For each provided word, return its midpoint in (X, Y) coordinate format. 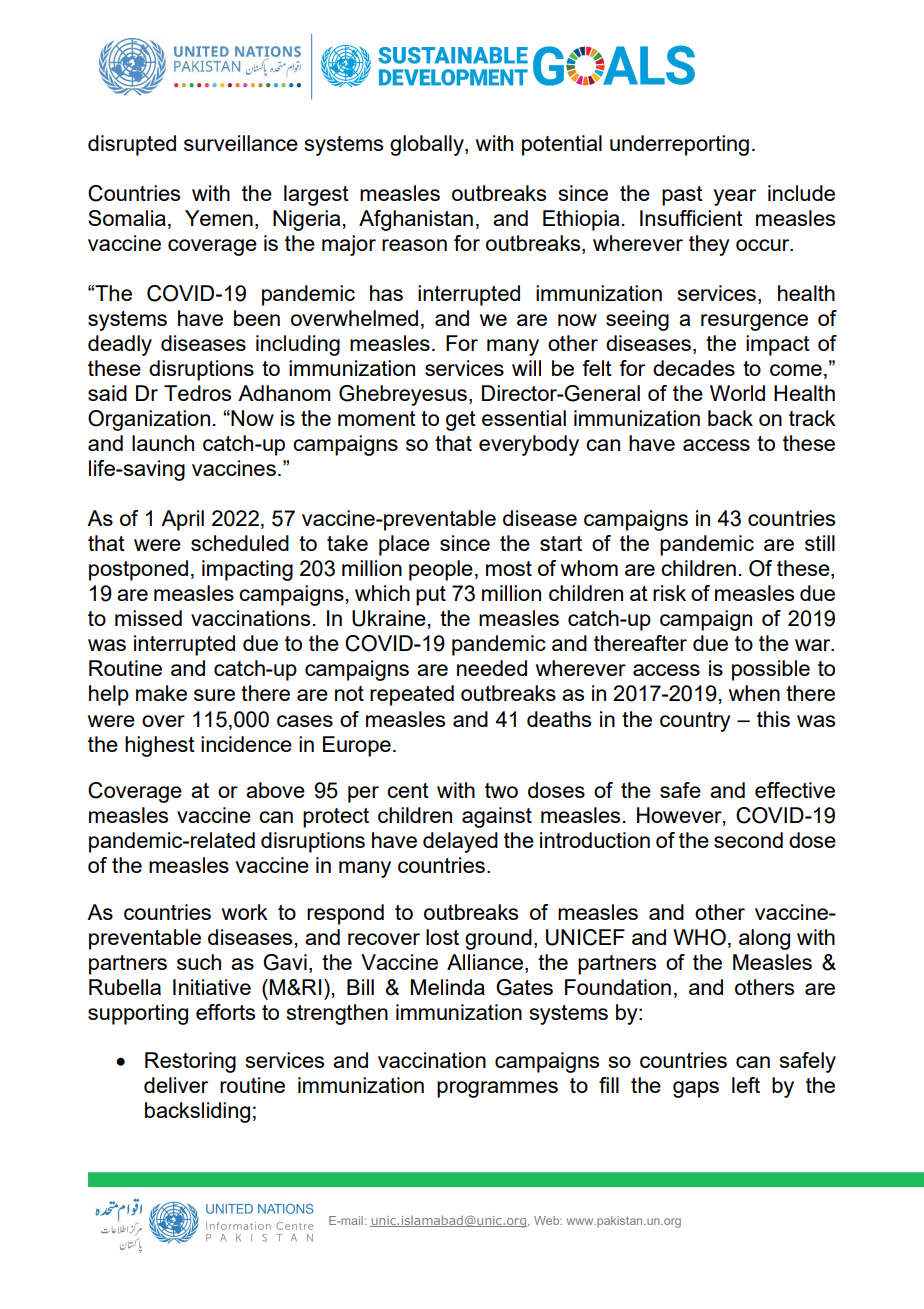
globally (428, 145)
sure (214, 695)
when (754, 693)
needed (492, 668)
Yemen (219, 218)
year (735, 197)
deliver (176, 1085)
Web (548, 1220)
